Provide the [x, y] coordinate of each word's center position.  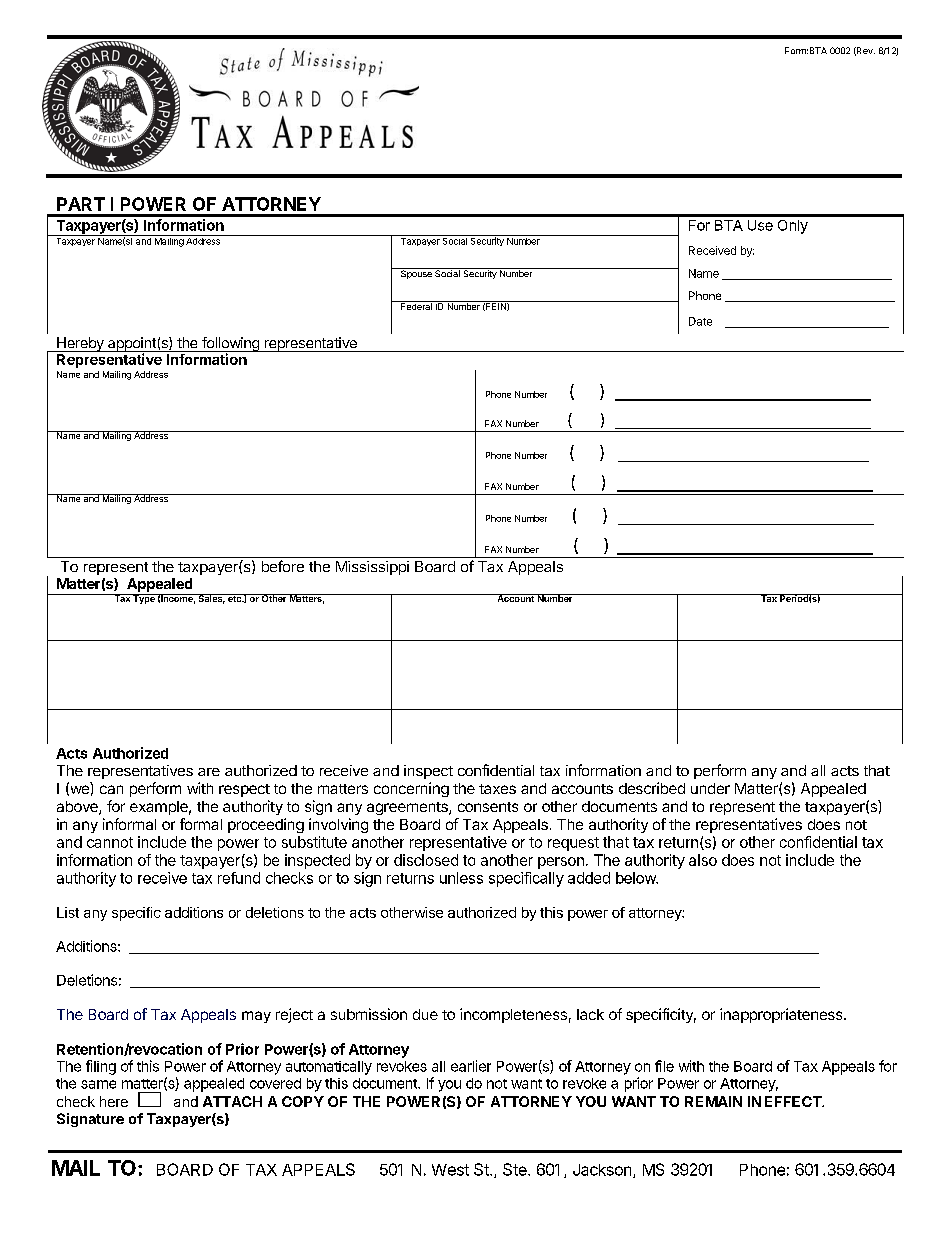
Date [700, 321]
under [710, 788]
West [450, 1170]
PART [81, 204]
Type [144, 599]
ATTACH [232, 1101]
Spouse [416, 273]
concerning [411, 789]
